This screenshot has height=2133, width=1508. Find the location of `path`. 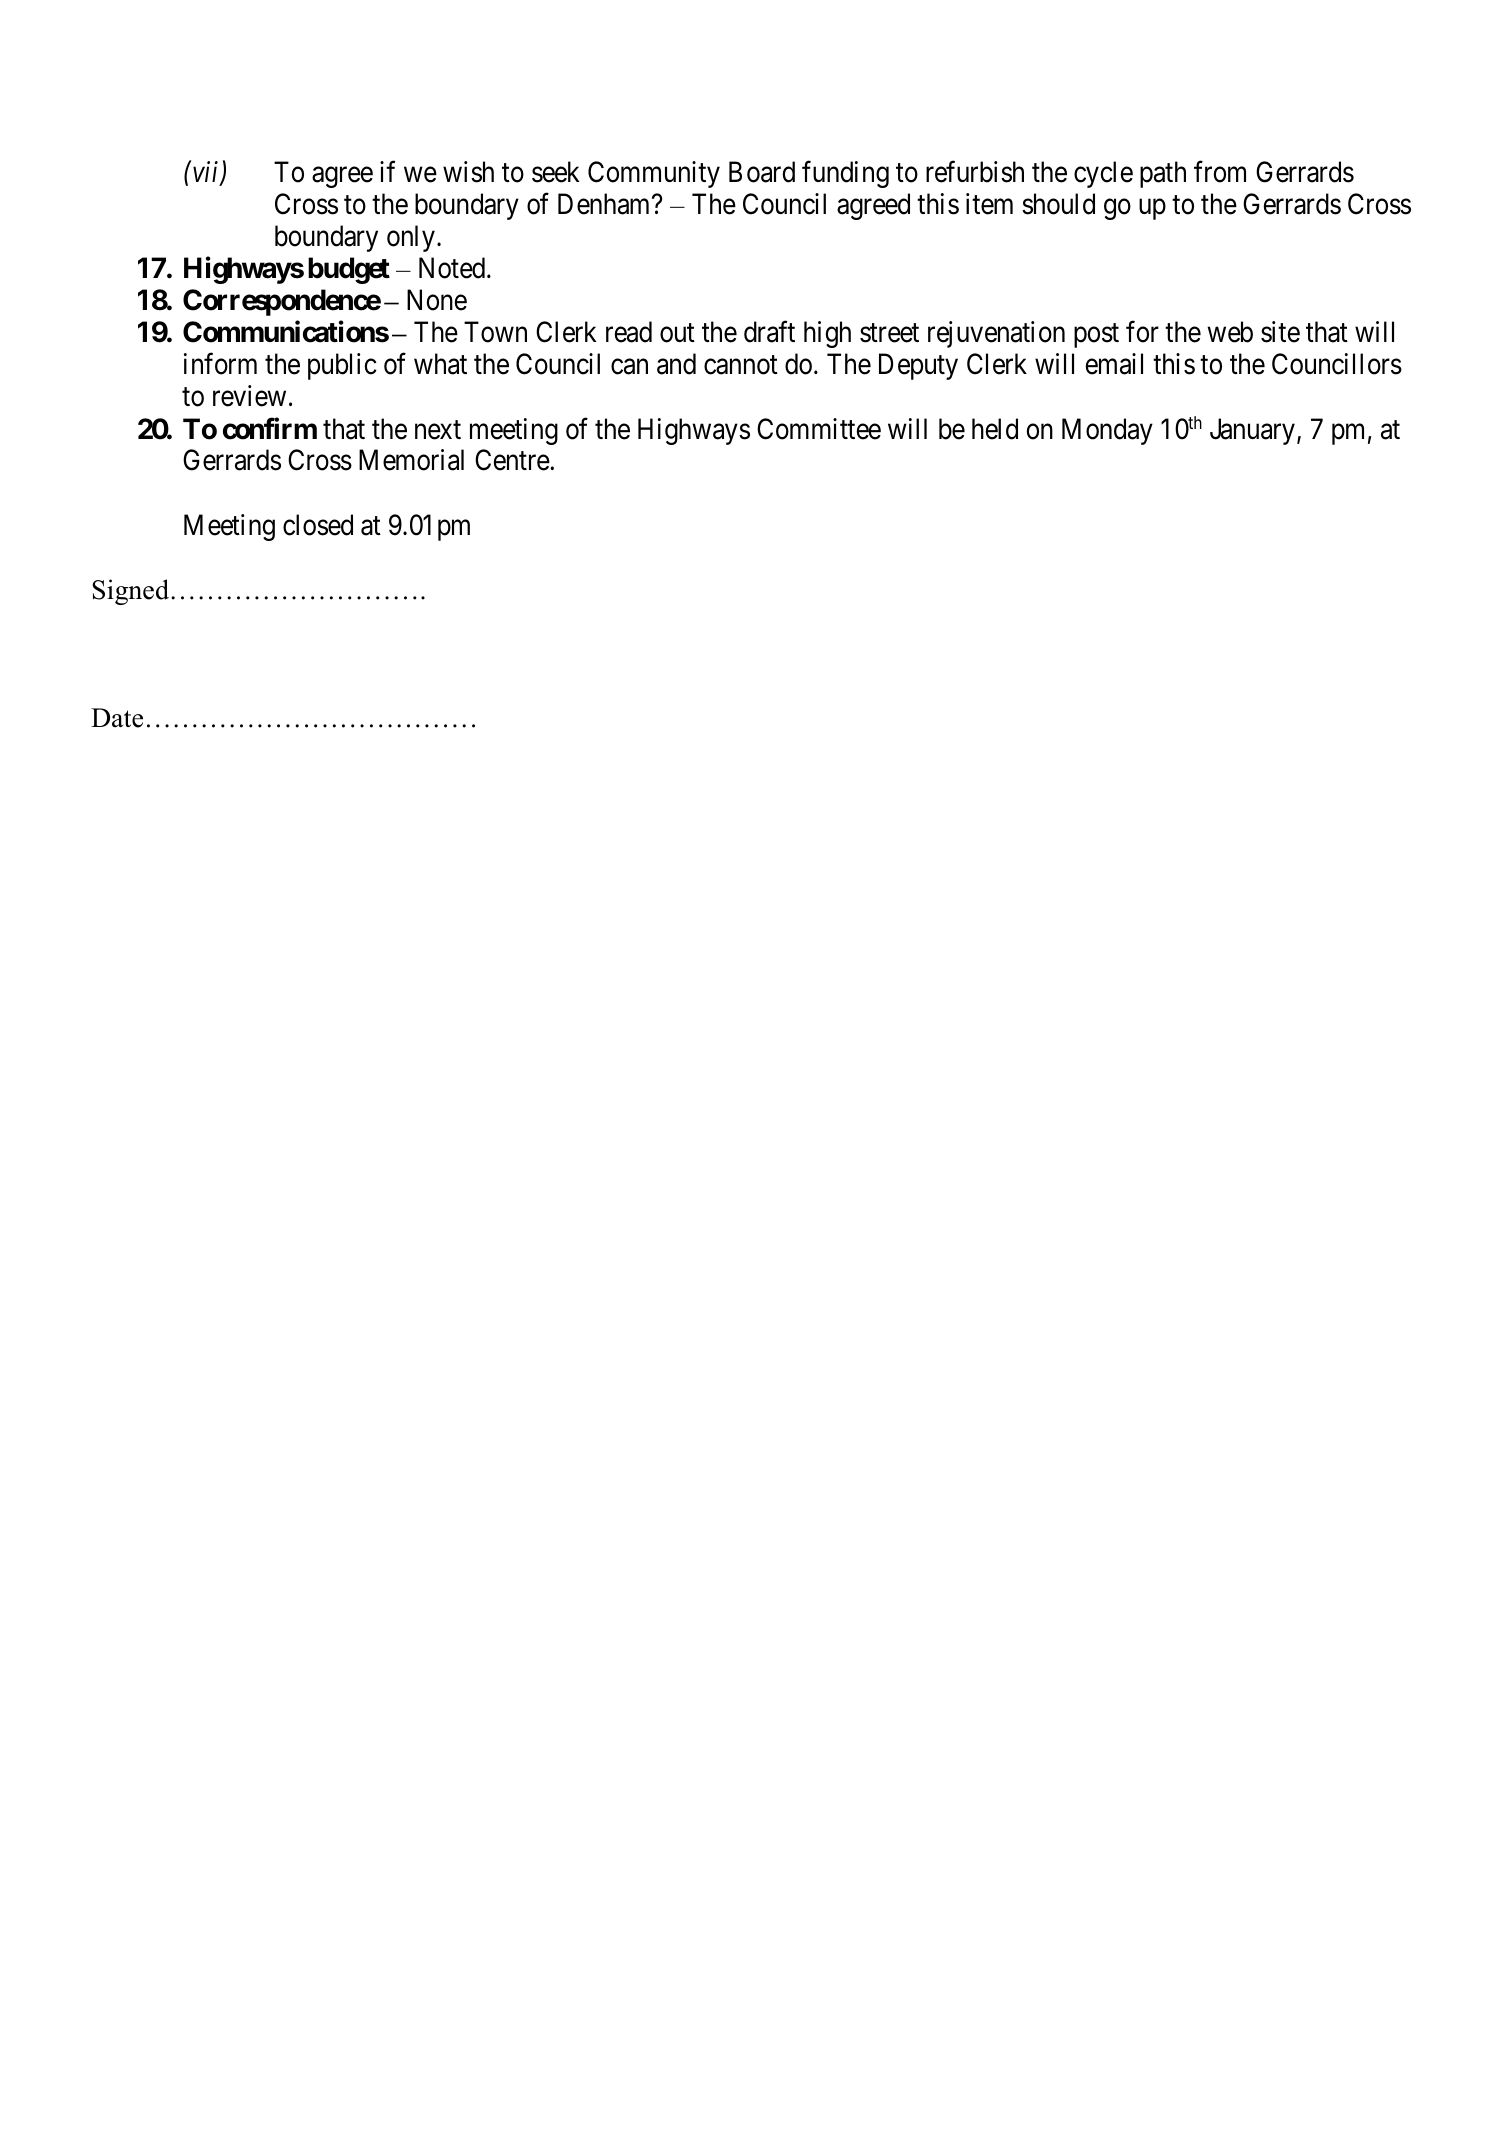

path is located at coordinates (1163, 174).
